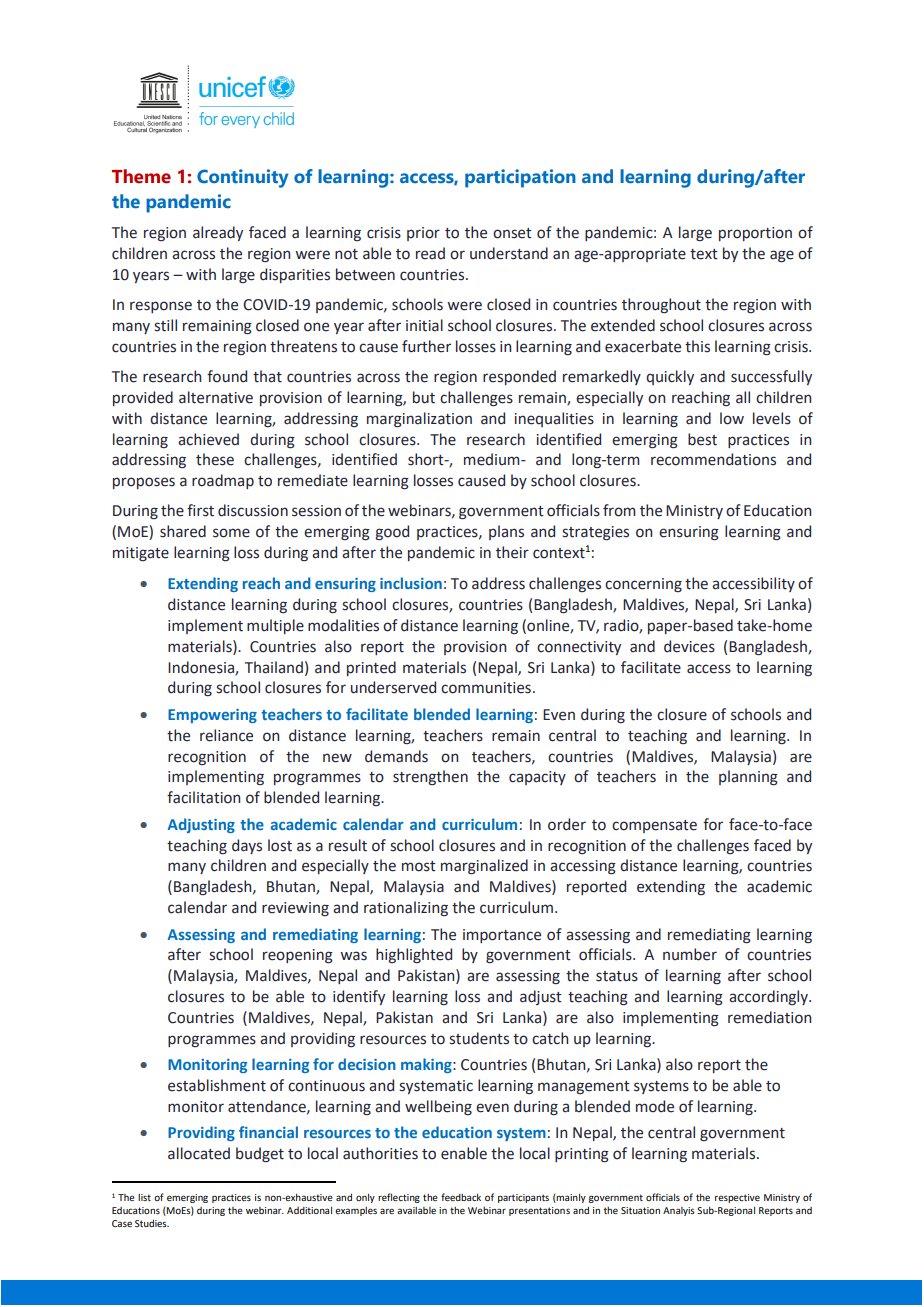 The height and width of the screenshot is (1307, 924). Describe the element at coordinates (423, 234) in the screenshot. I see `prior` at that location.
